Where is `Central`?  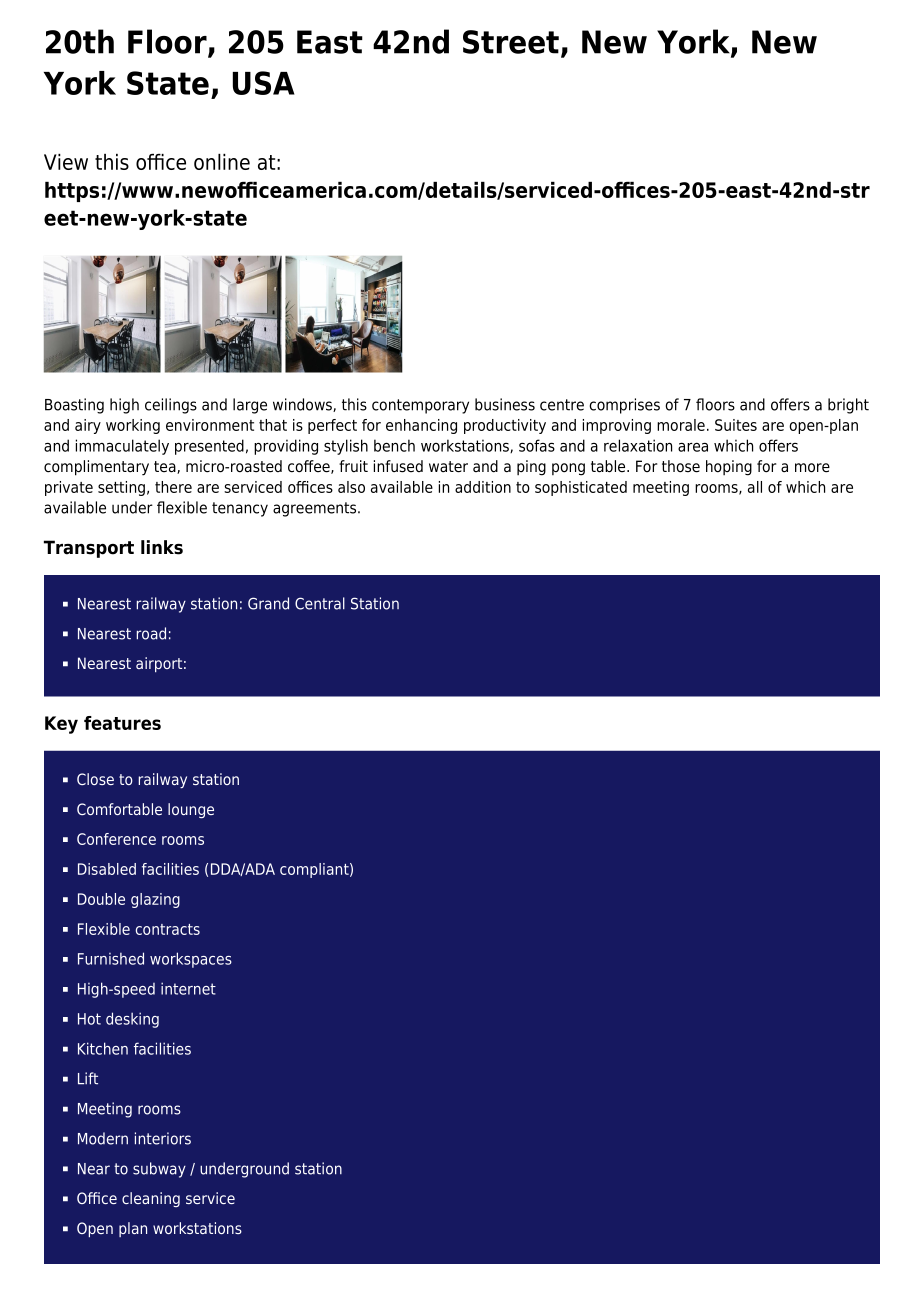 Central is located at coordinates (320, 603).
